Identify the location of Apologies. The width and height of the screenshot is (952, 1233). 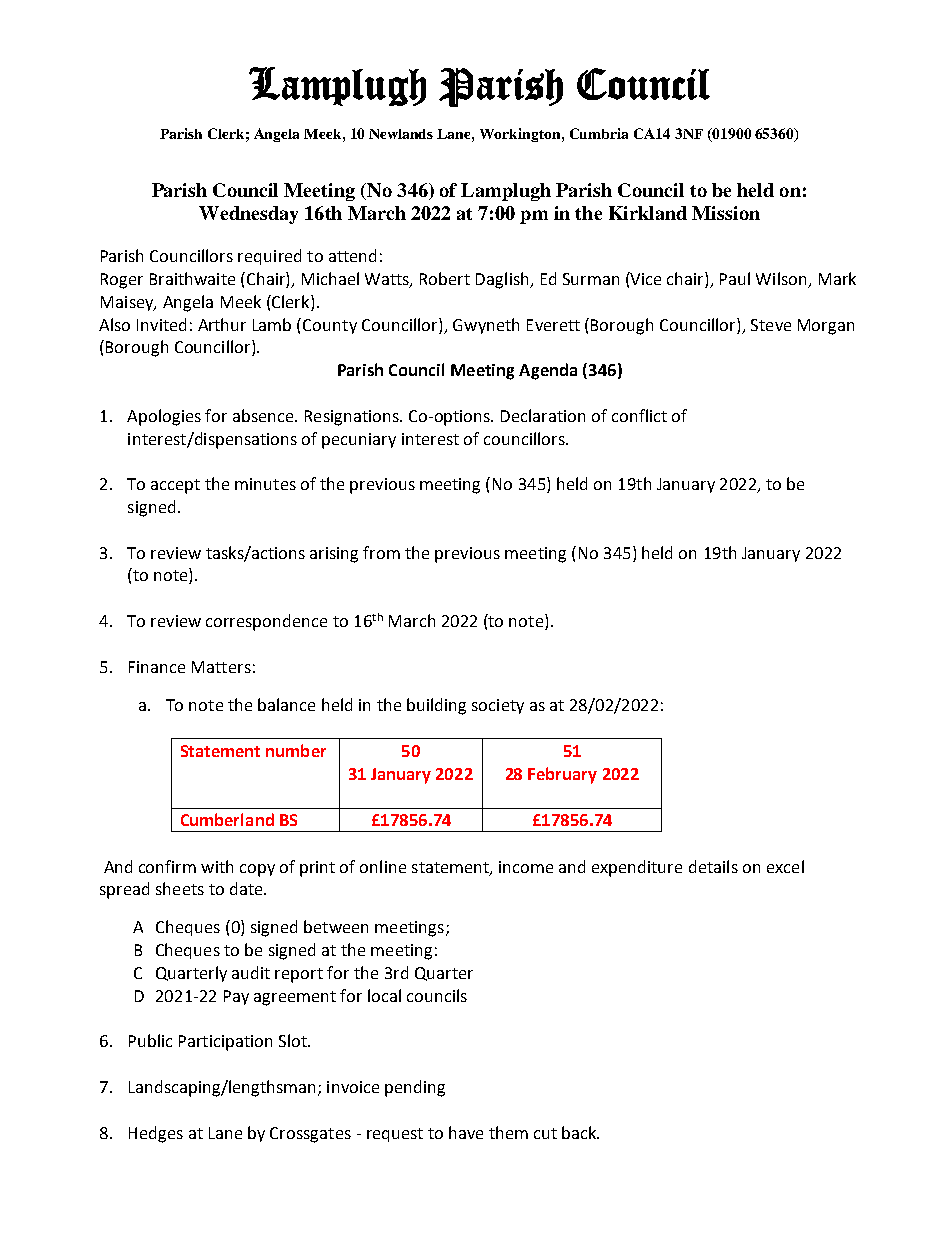
(164, 417).
